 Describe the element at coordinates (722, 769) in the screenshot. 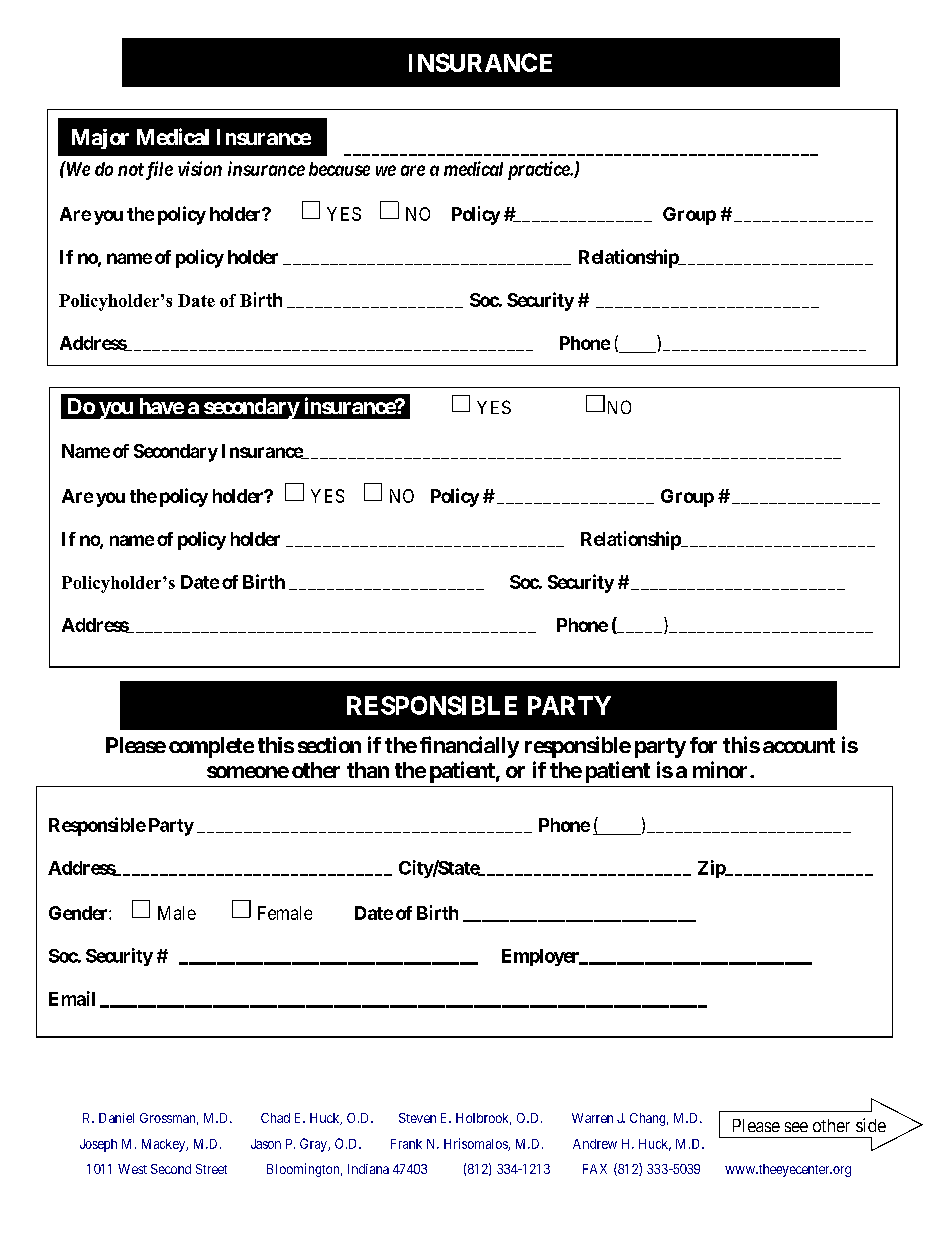

I see `minor` at that location.
